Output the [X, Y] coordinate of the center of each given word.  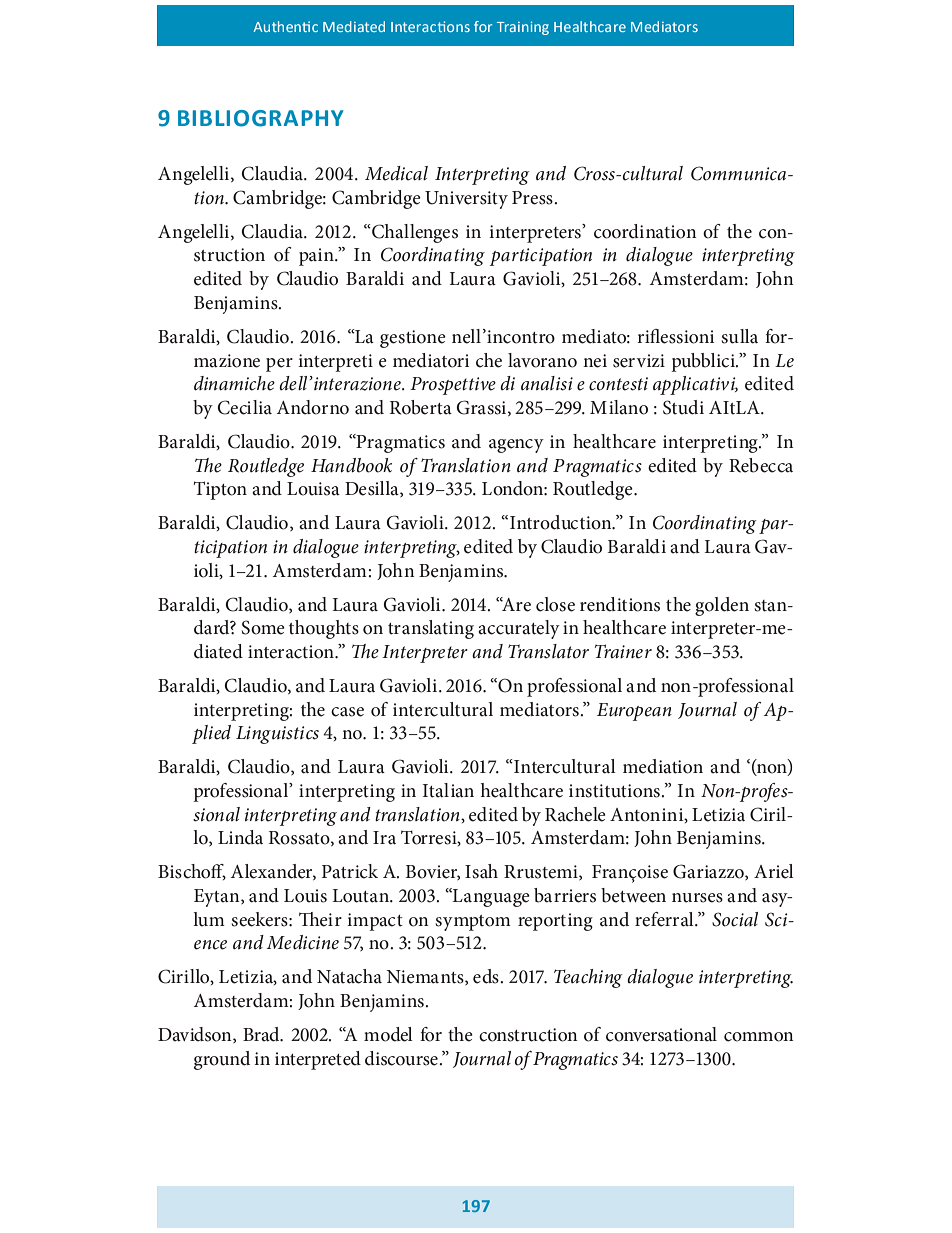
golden [722, 606]
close [555, 604]
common [759, 1037]
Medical [396, 173]
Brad [262, 1034]
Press [533, 198]
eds [487, 976]
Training [523, 28]
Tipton [220, 490]
